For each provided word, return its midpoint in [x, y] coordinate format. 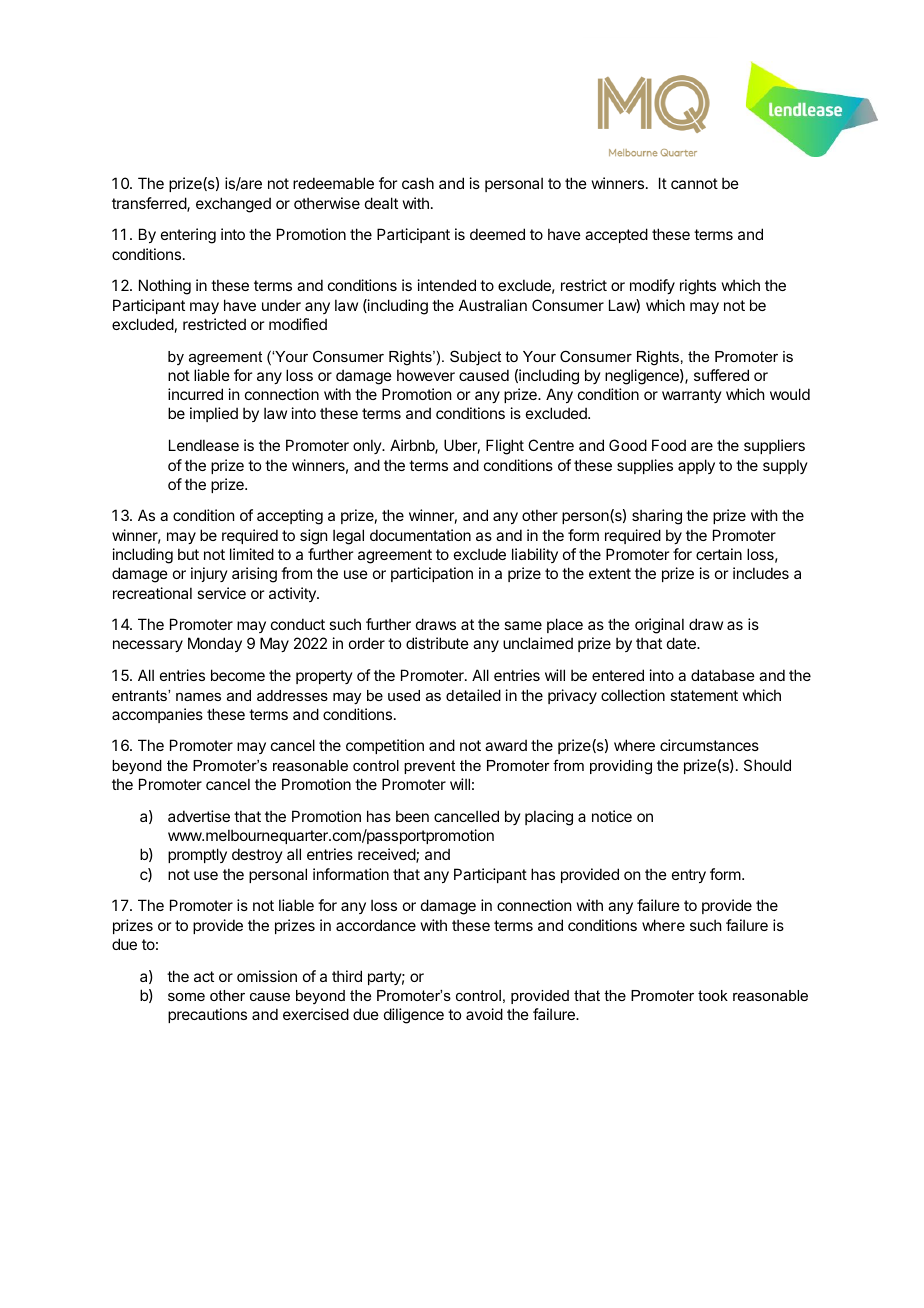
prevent [429, 767]
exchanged [233, 205]
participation [432, 574]
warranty [692, 396]
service [221, 593]
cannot [694, 183]
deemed [497, 234]
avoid [484, 1014]
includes [761, 573]
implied [214, 414]
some [186, 997]
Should [767, 765]
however [426, 375]
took [713, 995]
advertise [199, 816]
